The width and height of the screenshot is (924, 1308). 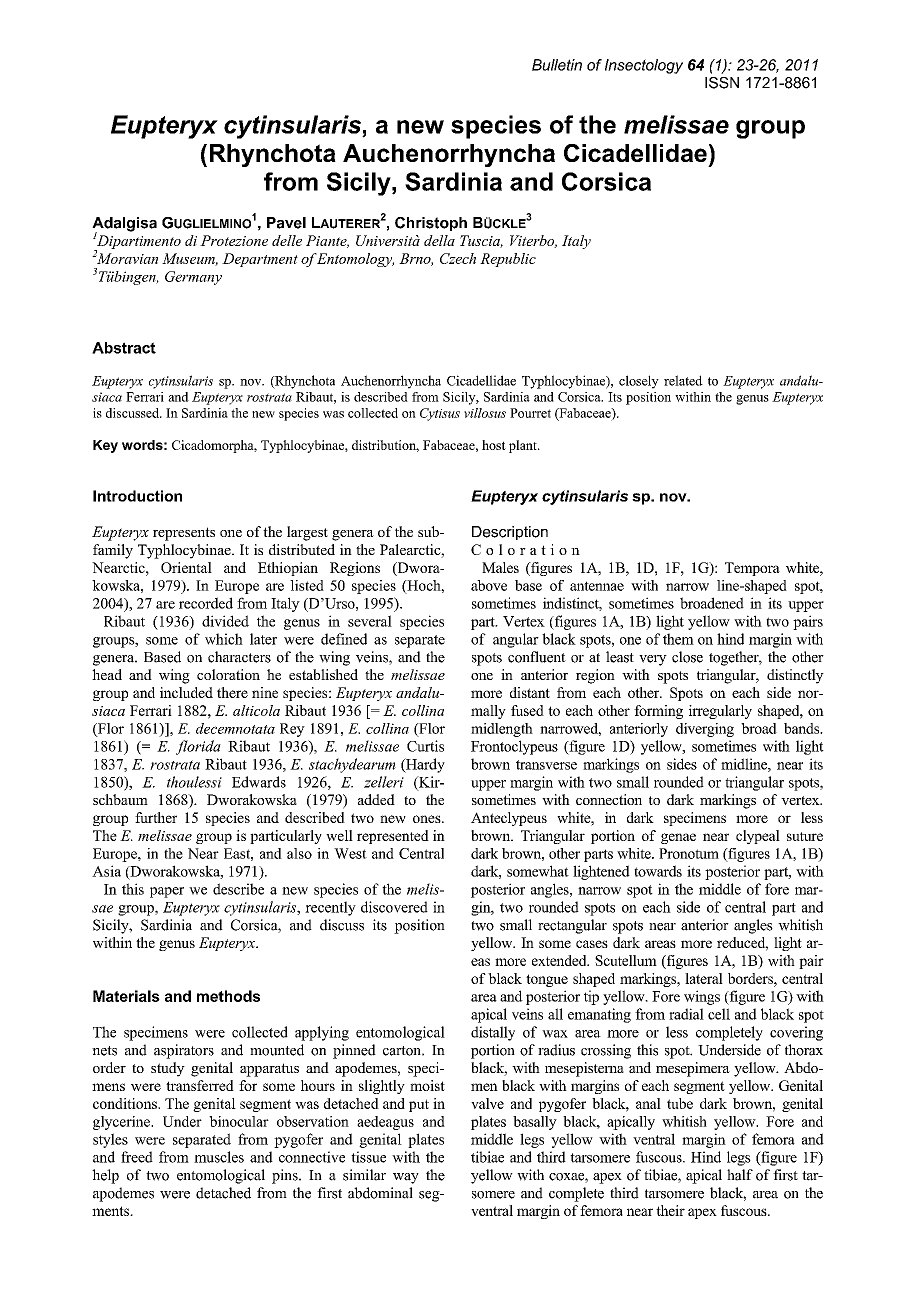 I want to click on half, so click(x=740, y=1175).
